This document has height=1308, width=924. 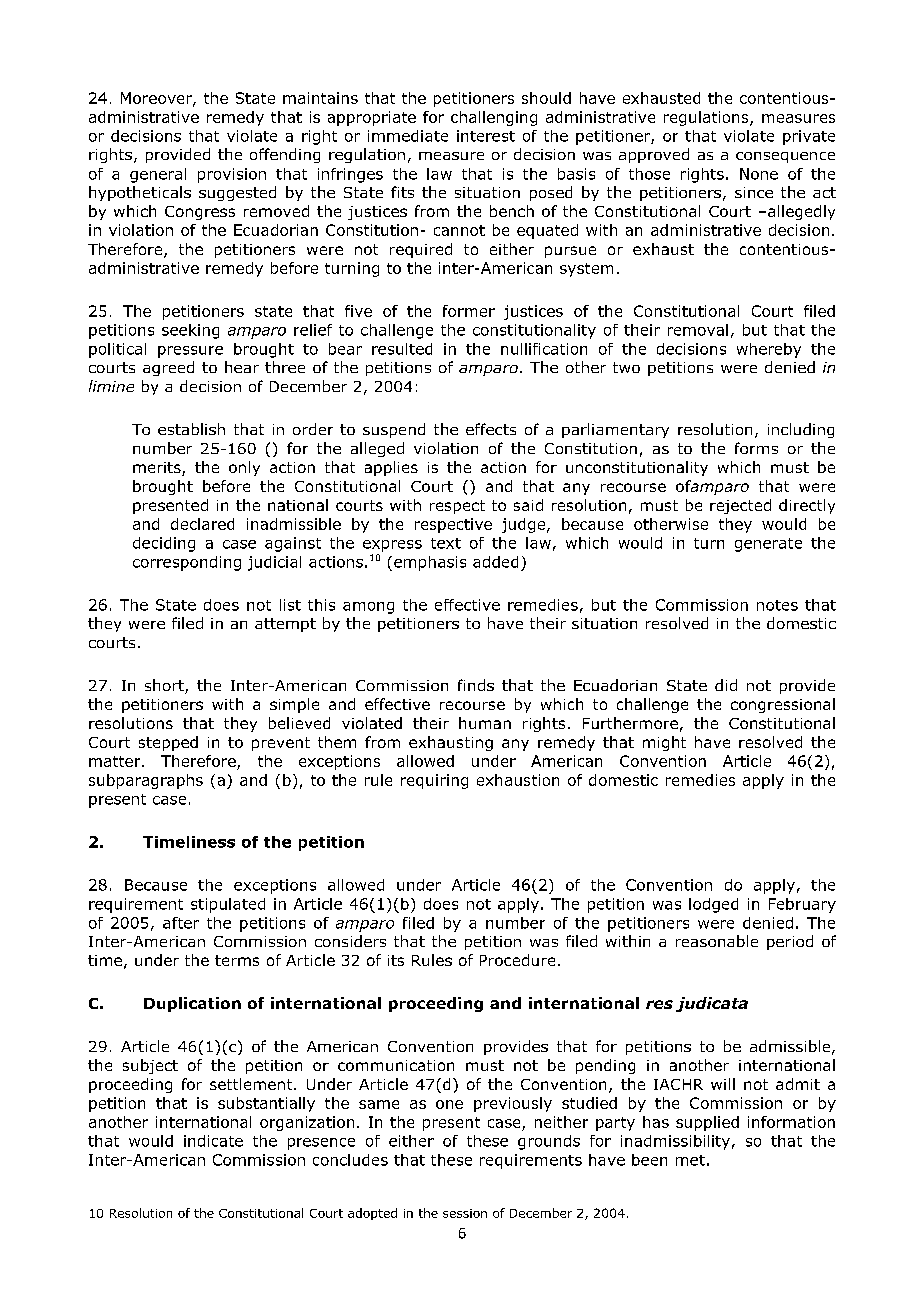 I want to click on challenging, so click(x=494, y=118).
